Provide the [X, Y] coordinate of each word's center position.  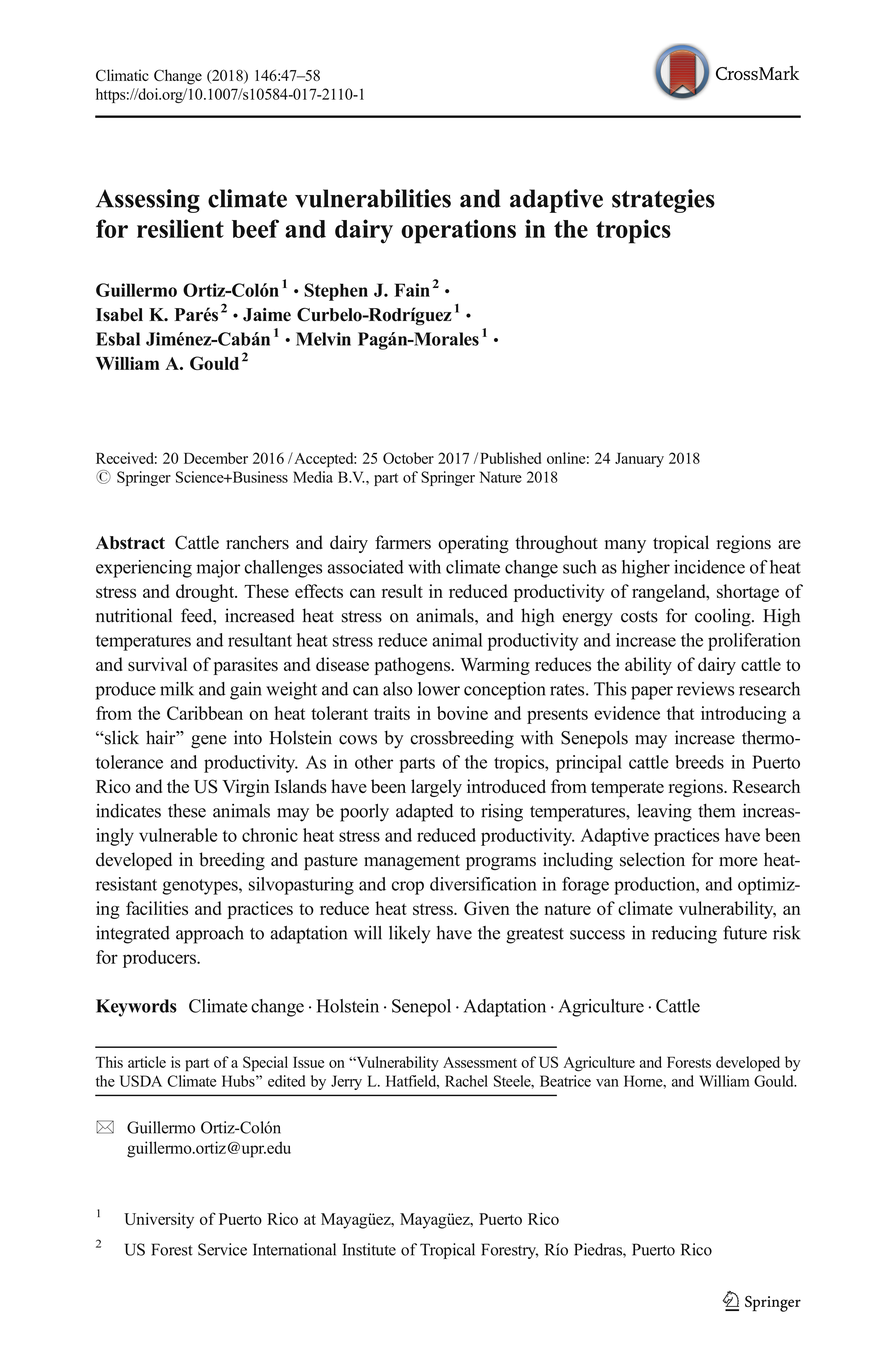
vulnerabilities [373, 198]
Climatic [122, 75]
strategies [663, 201]
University [159, 1221]
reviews [705, 689]
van [607, 1083]
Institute [369, 1249]
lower [439, 689]
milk [177, 689]
